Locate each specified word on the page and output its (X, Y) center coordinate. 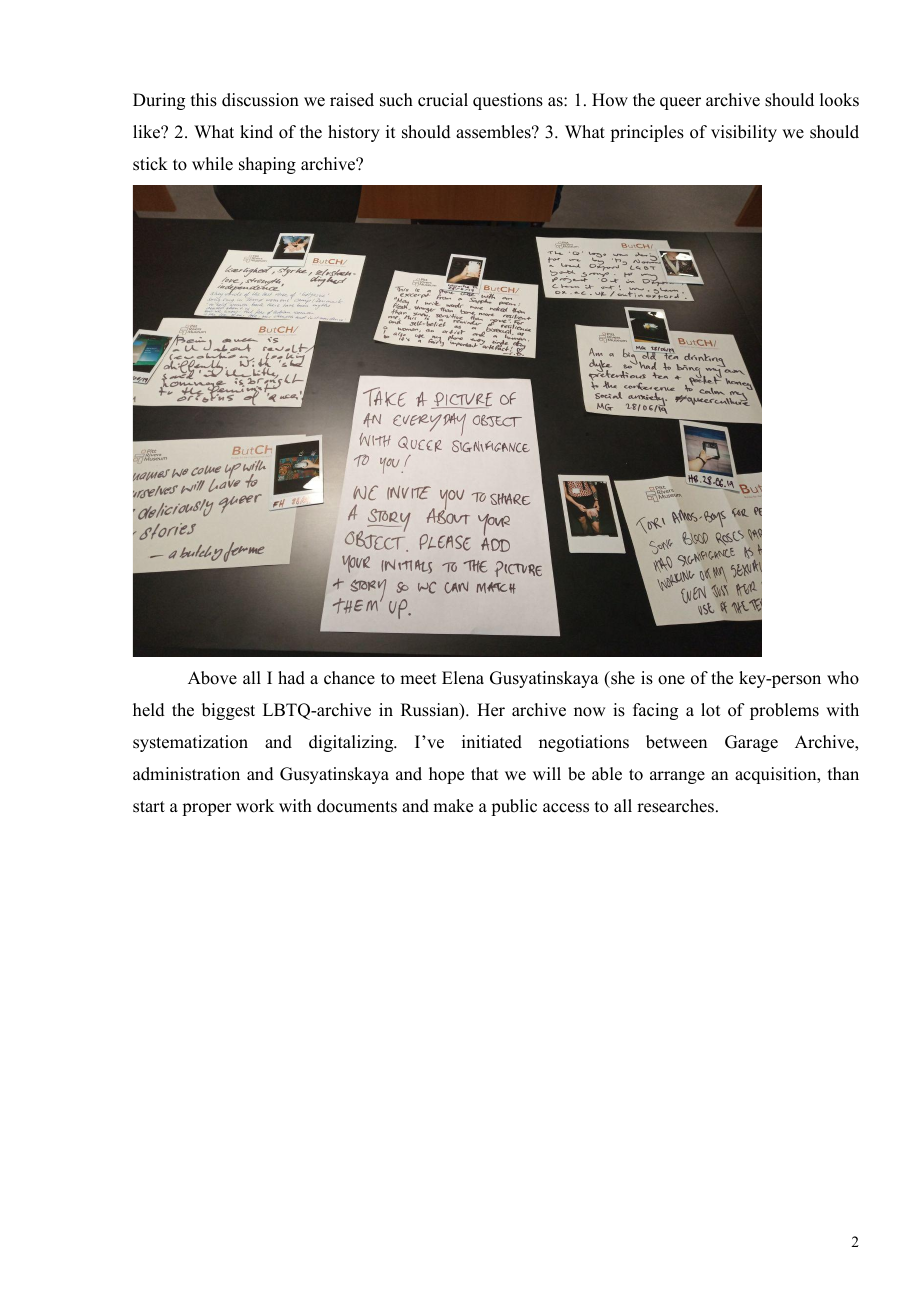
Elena (463, 678)
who (843, 678)
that (484, 773)
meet (418, 679)
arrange (677, 777)
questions (508, 101)
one (671, 680)
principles (647, 133)
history (354, 133)
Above (212, 678)
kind (256, 132)
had (291, 678)
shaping (267, 165)
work (255, 806)
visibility (744, 133)
